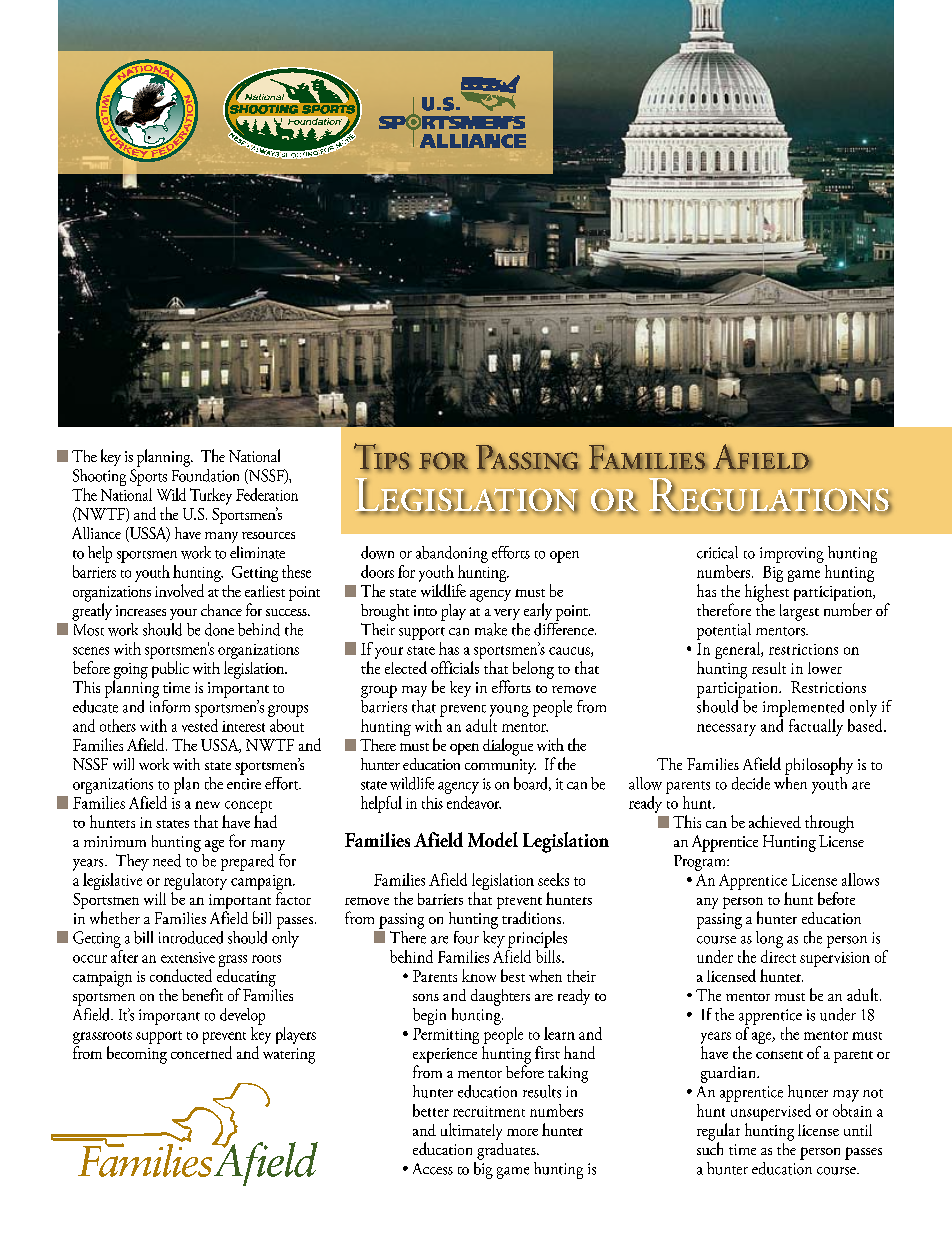  I want to click on Regulations, so click(770, 496).
